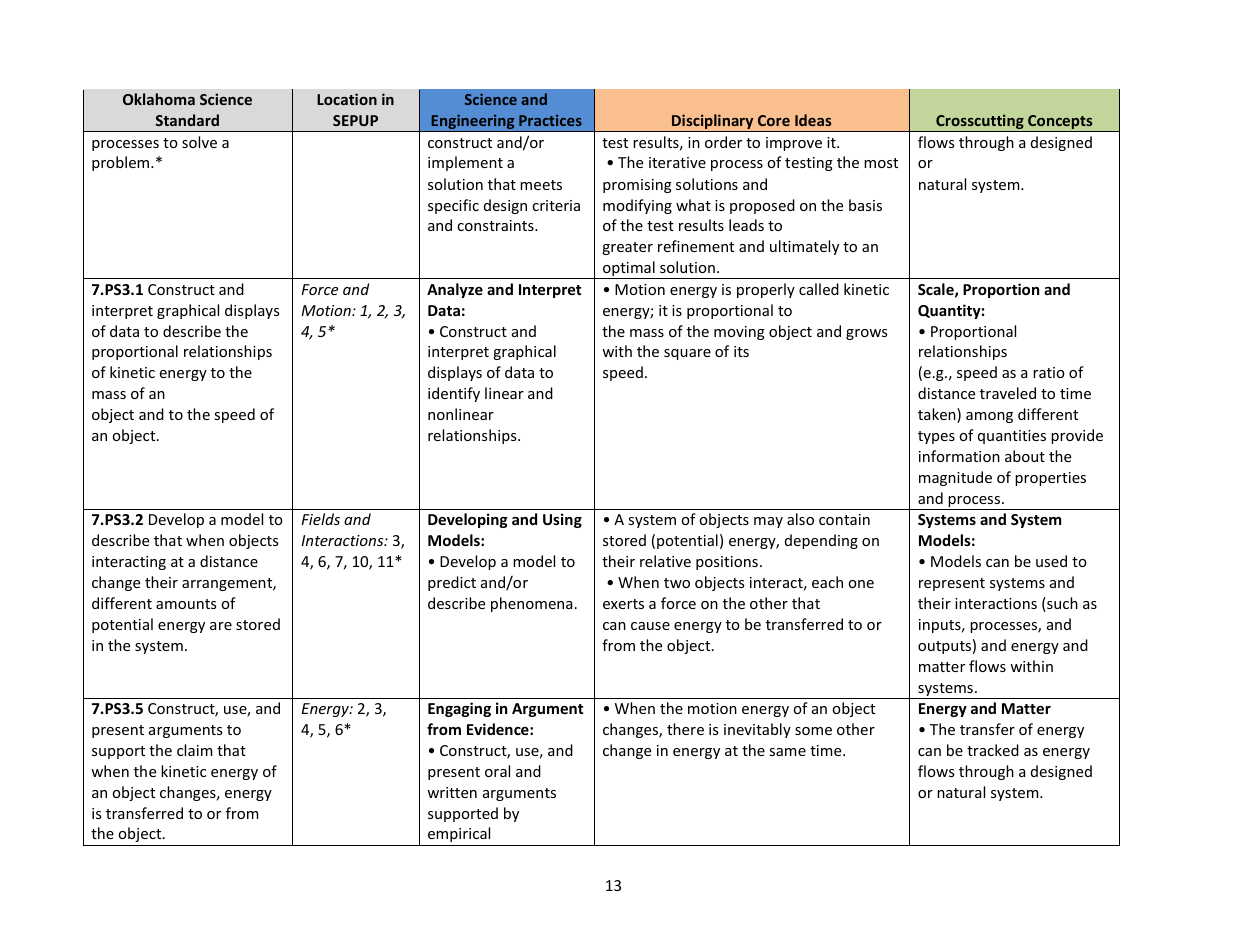 The width and height of the screenshot is (1233, 952). Describe the element at coordinates (454, 394) in the screenshot. I see `identify` at that location.
